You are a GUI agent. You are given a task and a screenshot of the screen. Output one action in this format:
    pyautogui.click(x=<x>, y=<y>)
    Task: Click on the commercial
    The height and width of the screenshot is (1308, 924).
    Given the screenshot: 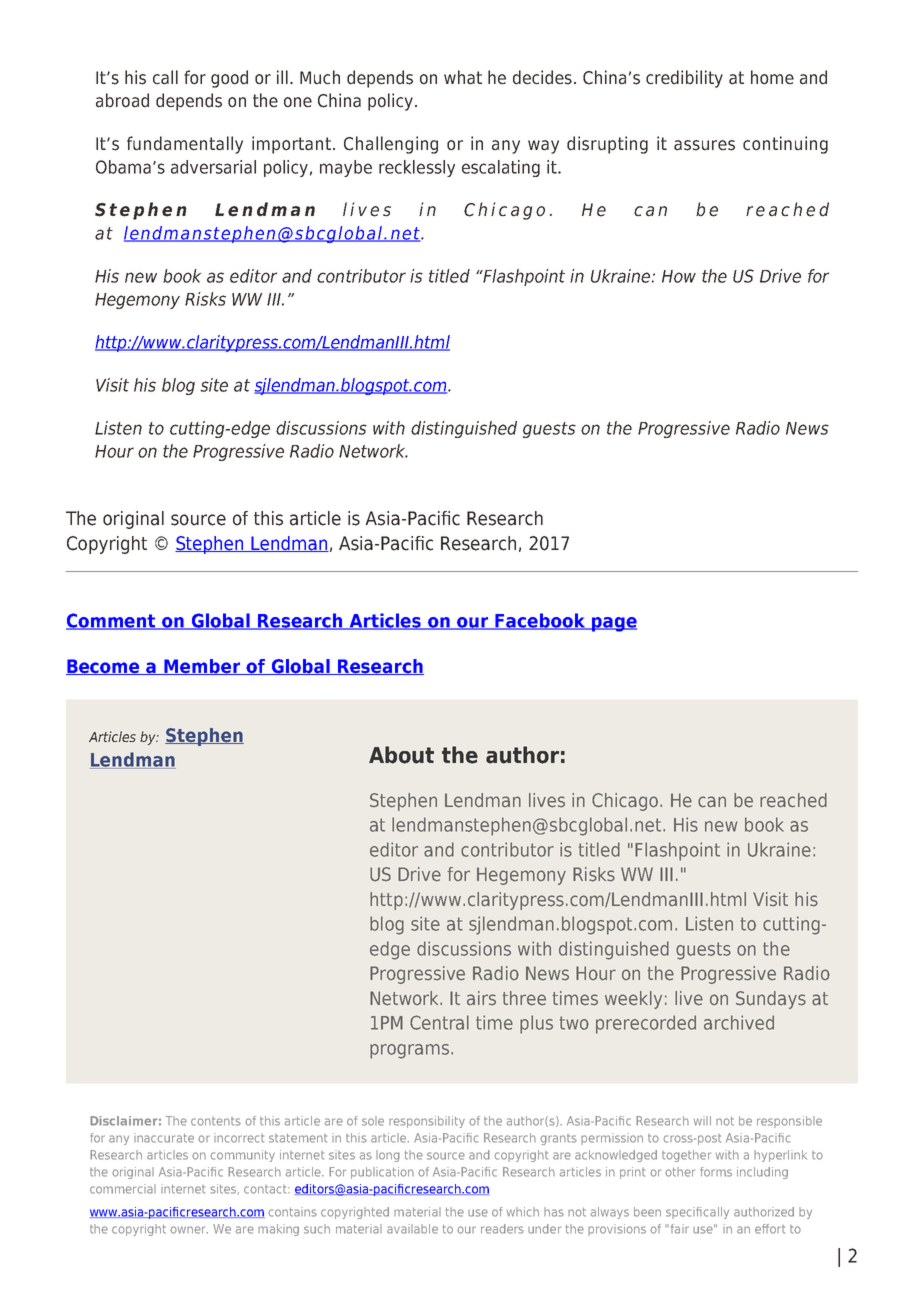 What is the action you would take?
    pyautogui.click(x=123, y=1189)
